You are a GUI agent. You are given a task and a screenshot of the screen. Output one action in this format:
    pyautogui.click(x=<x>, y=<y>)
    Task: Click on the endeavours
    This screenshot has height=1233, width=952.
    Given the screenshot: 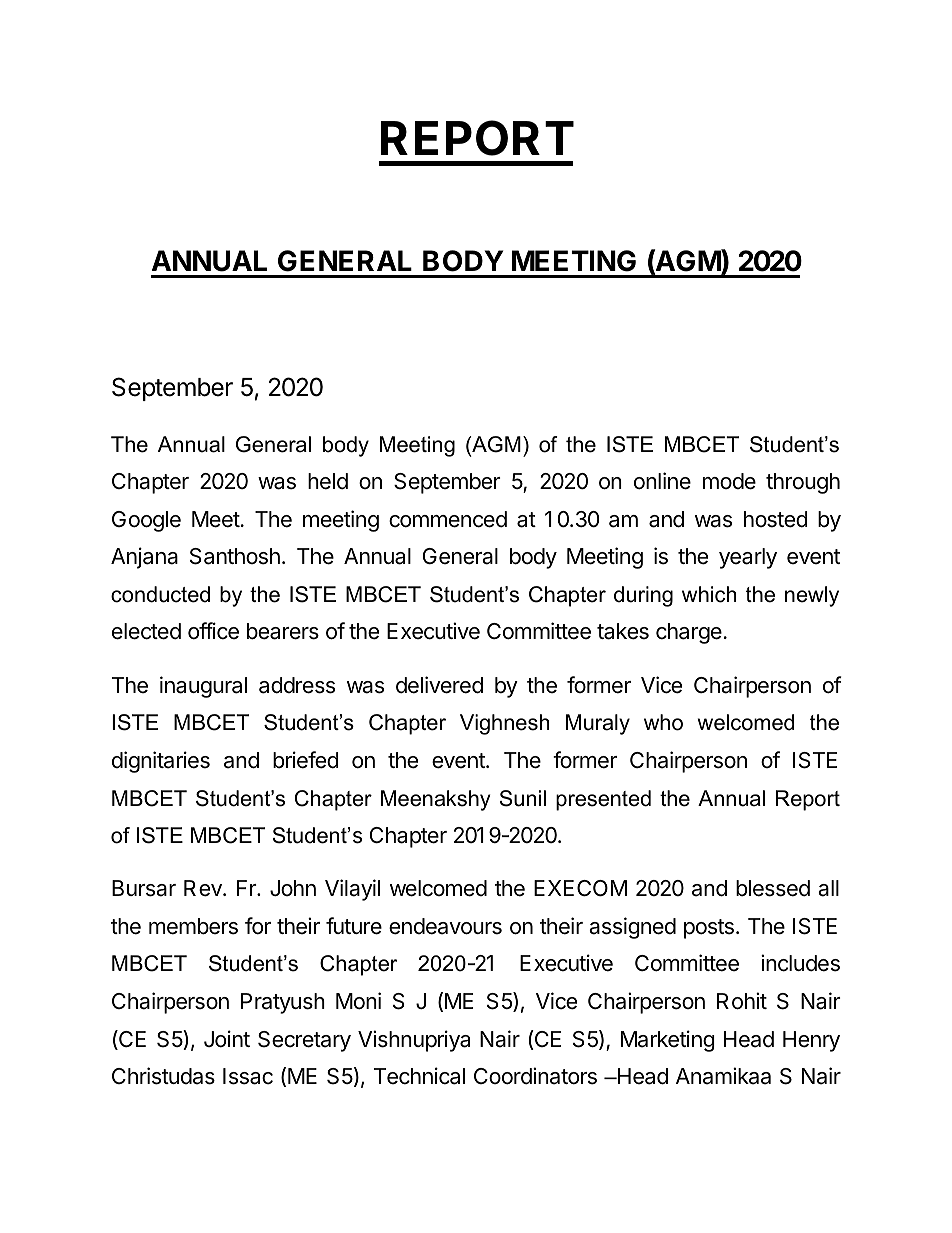 What is the action you would take?
    pyautogui.click(x=445, y=926)
